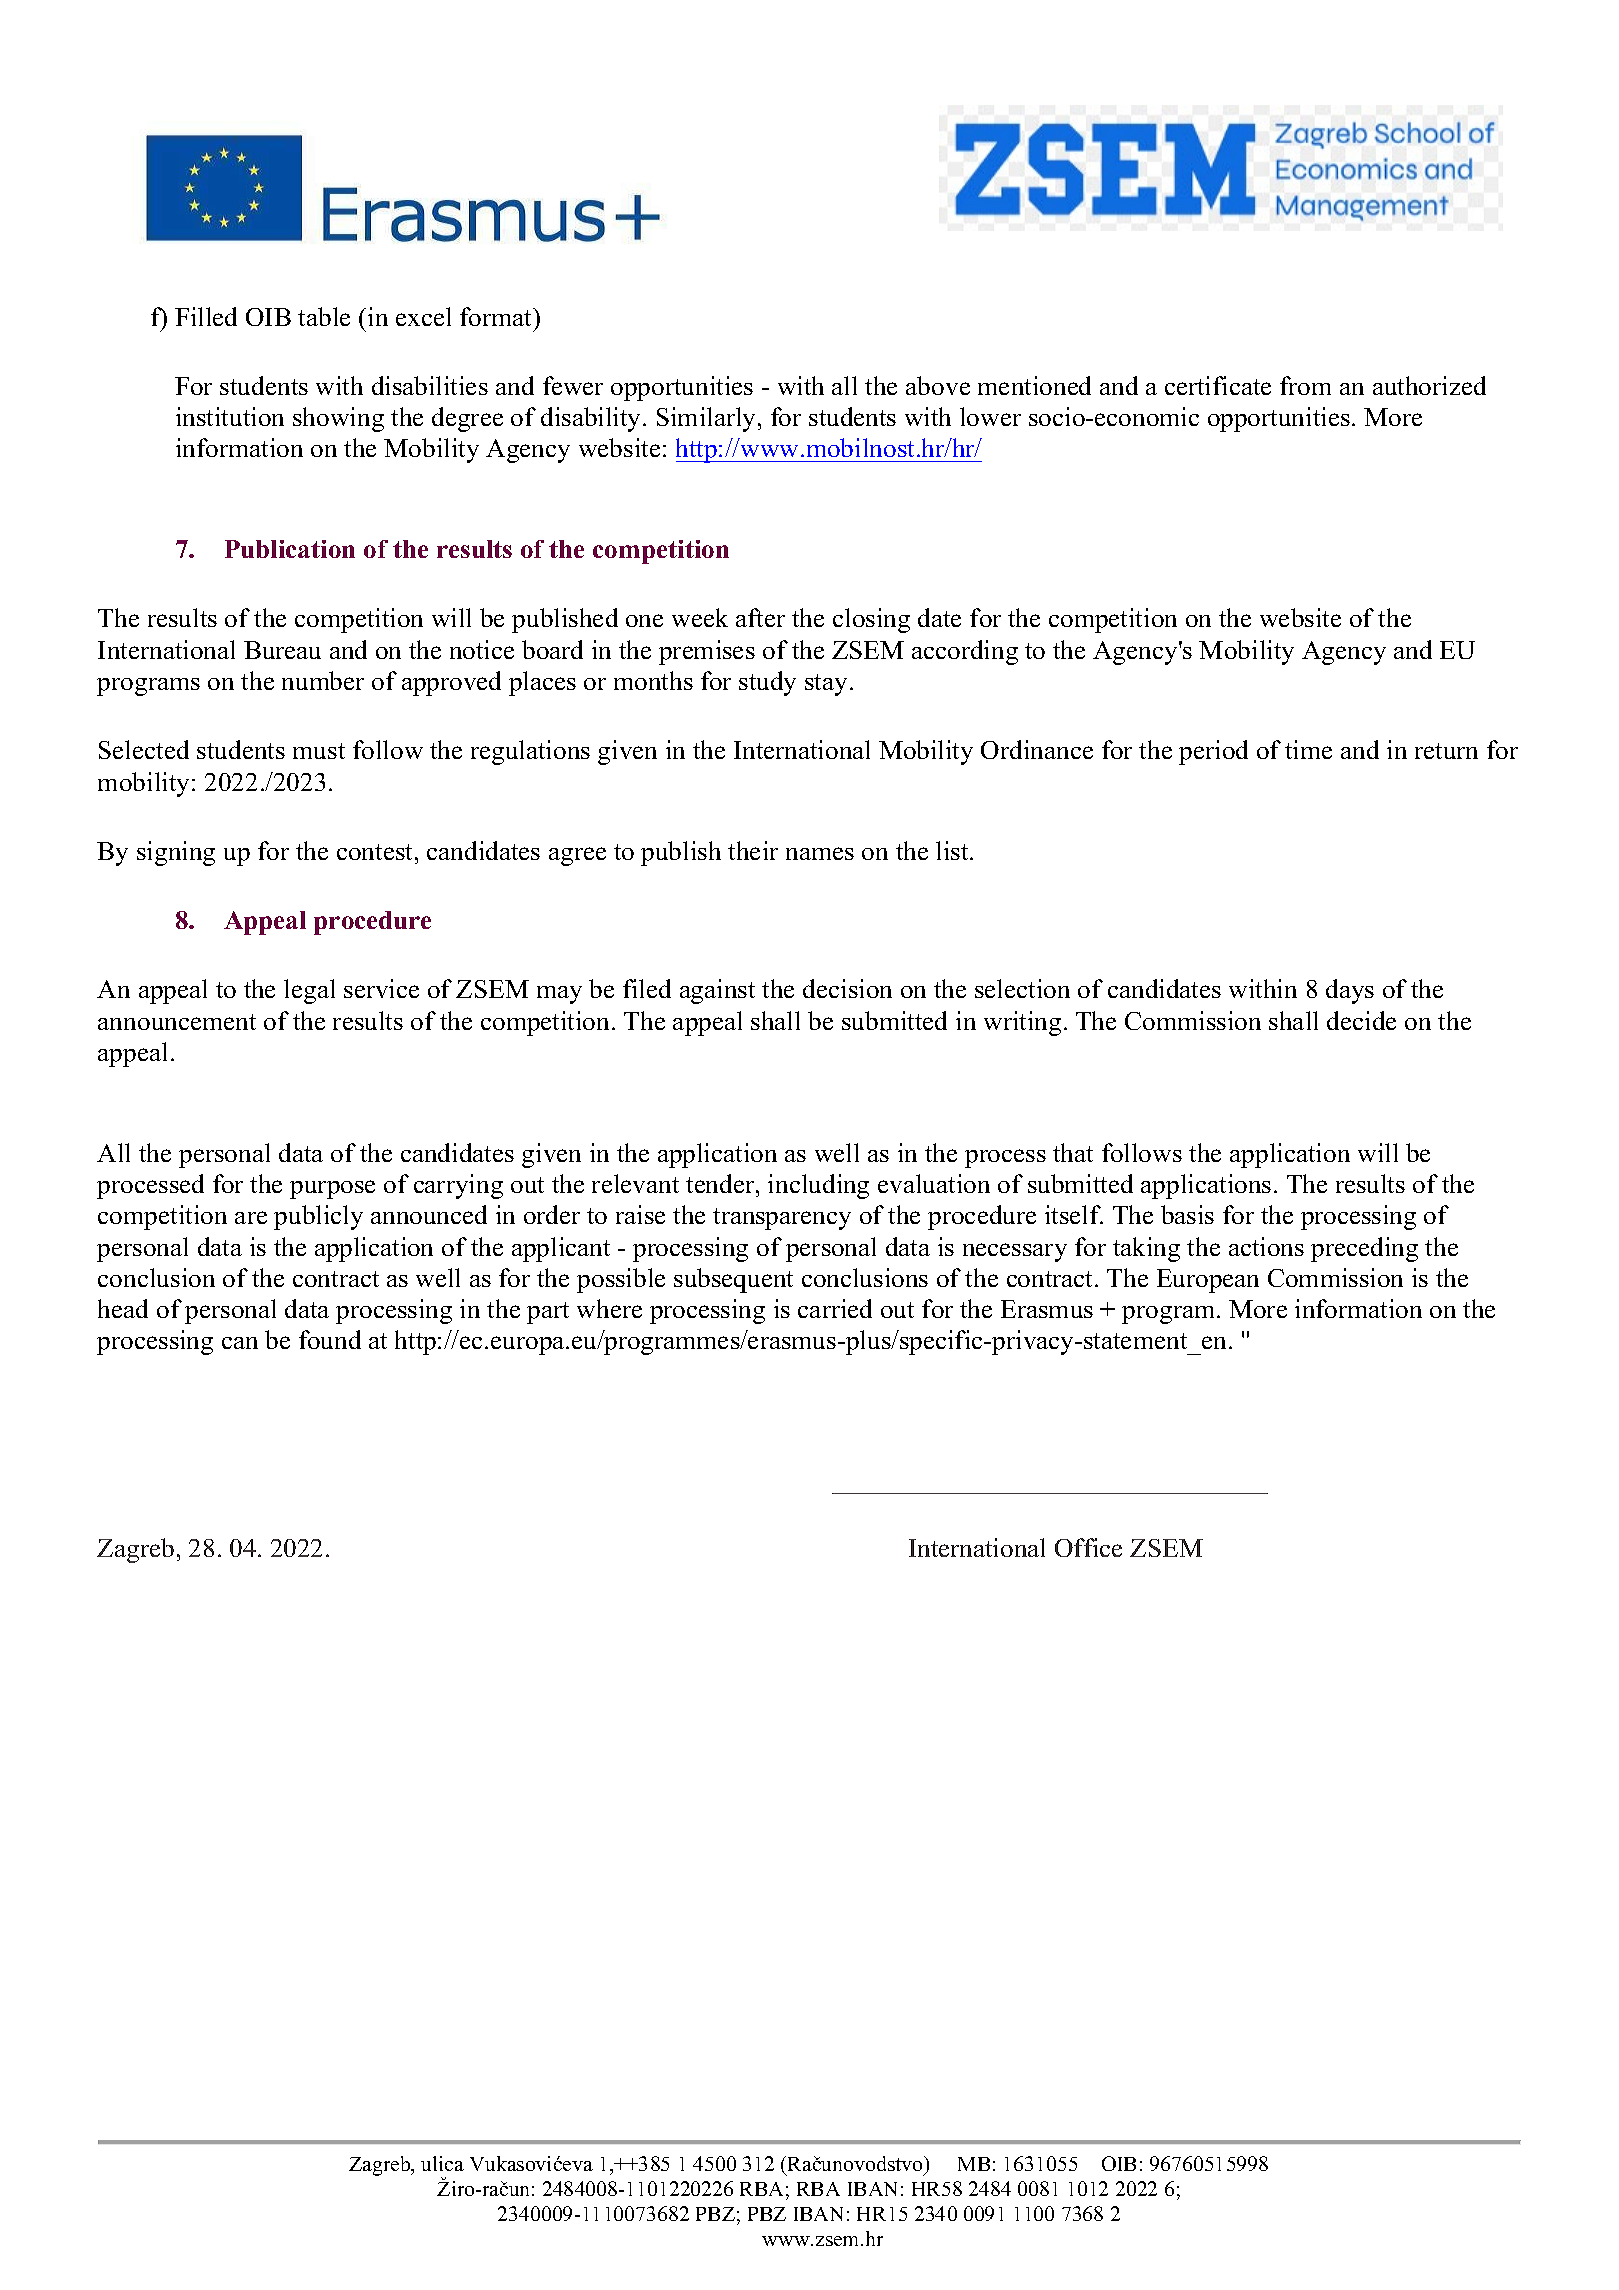 This screenshot has width=1619, height=2290. Describe the element at coordinates (442, 2163) in the screenshot. I see `ulica` at that location.
